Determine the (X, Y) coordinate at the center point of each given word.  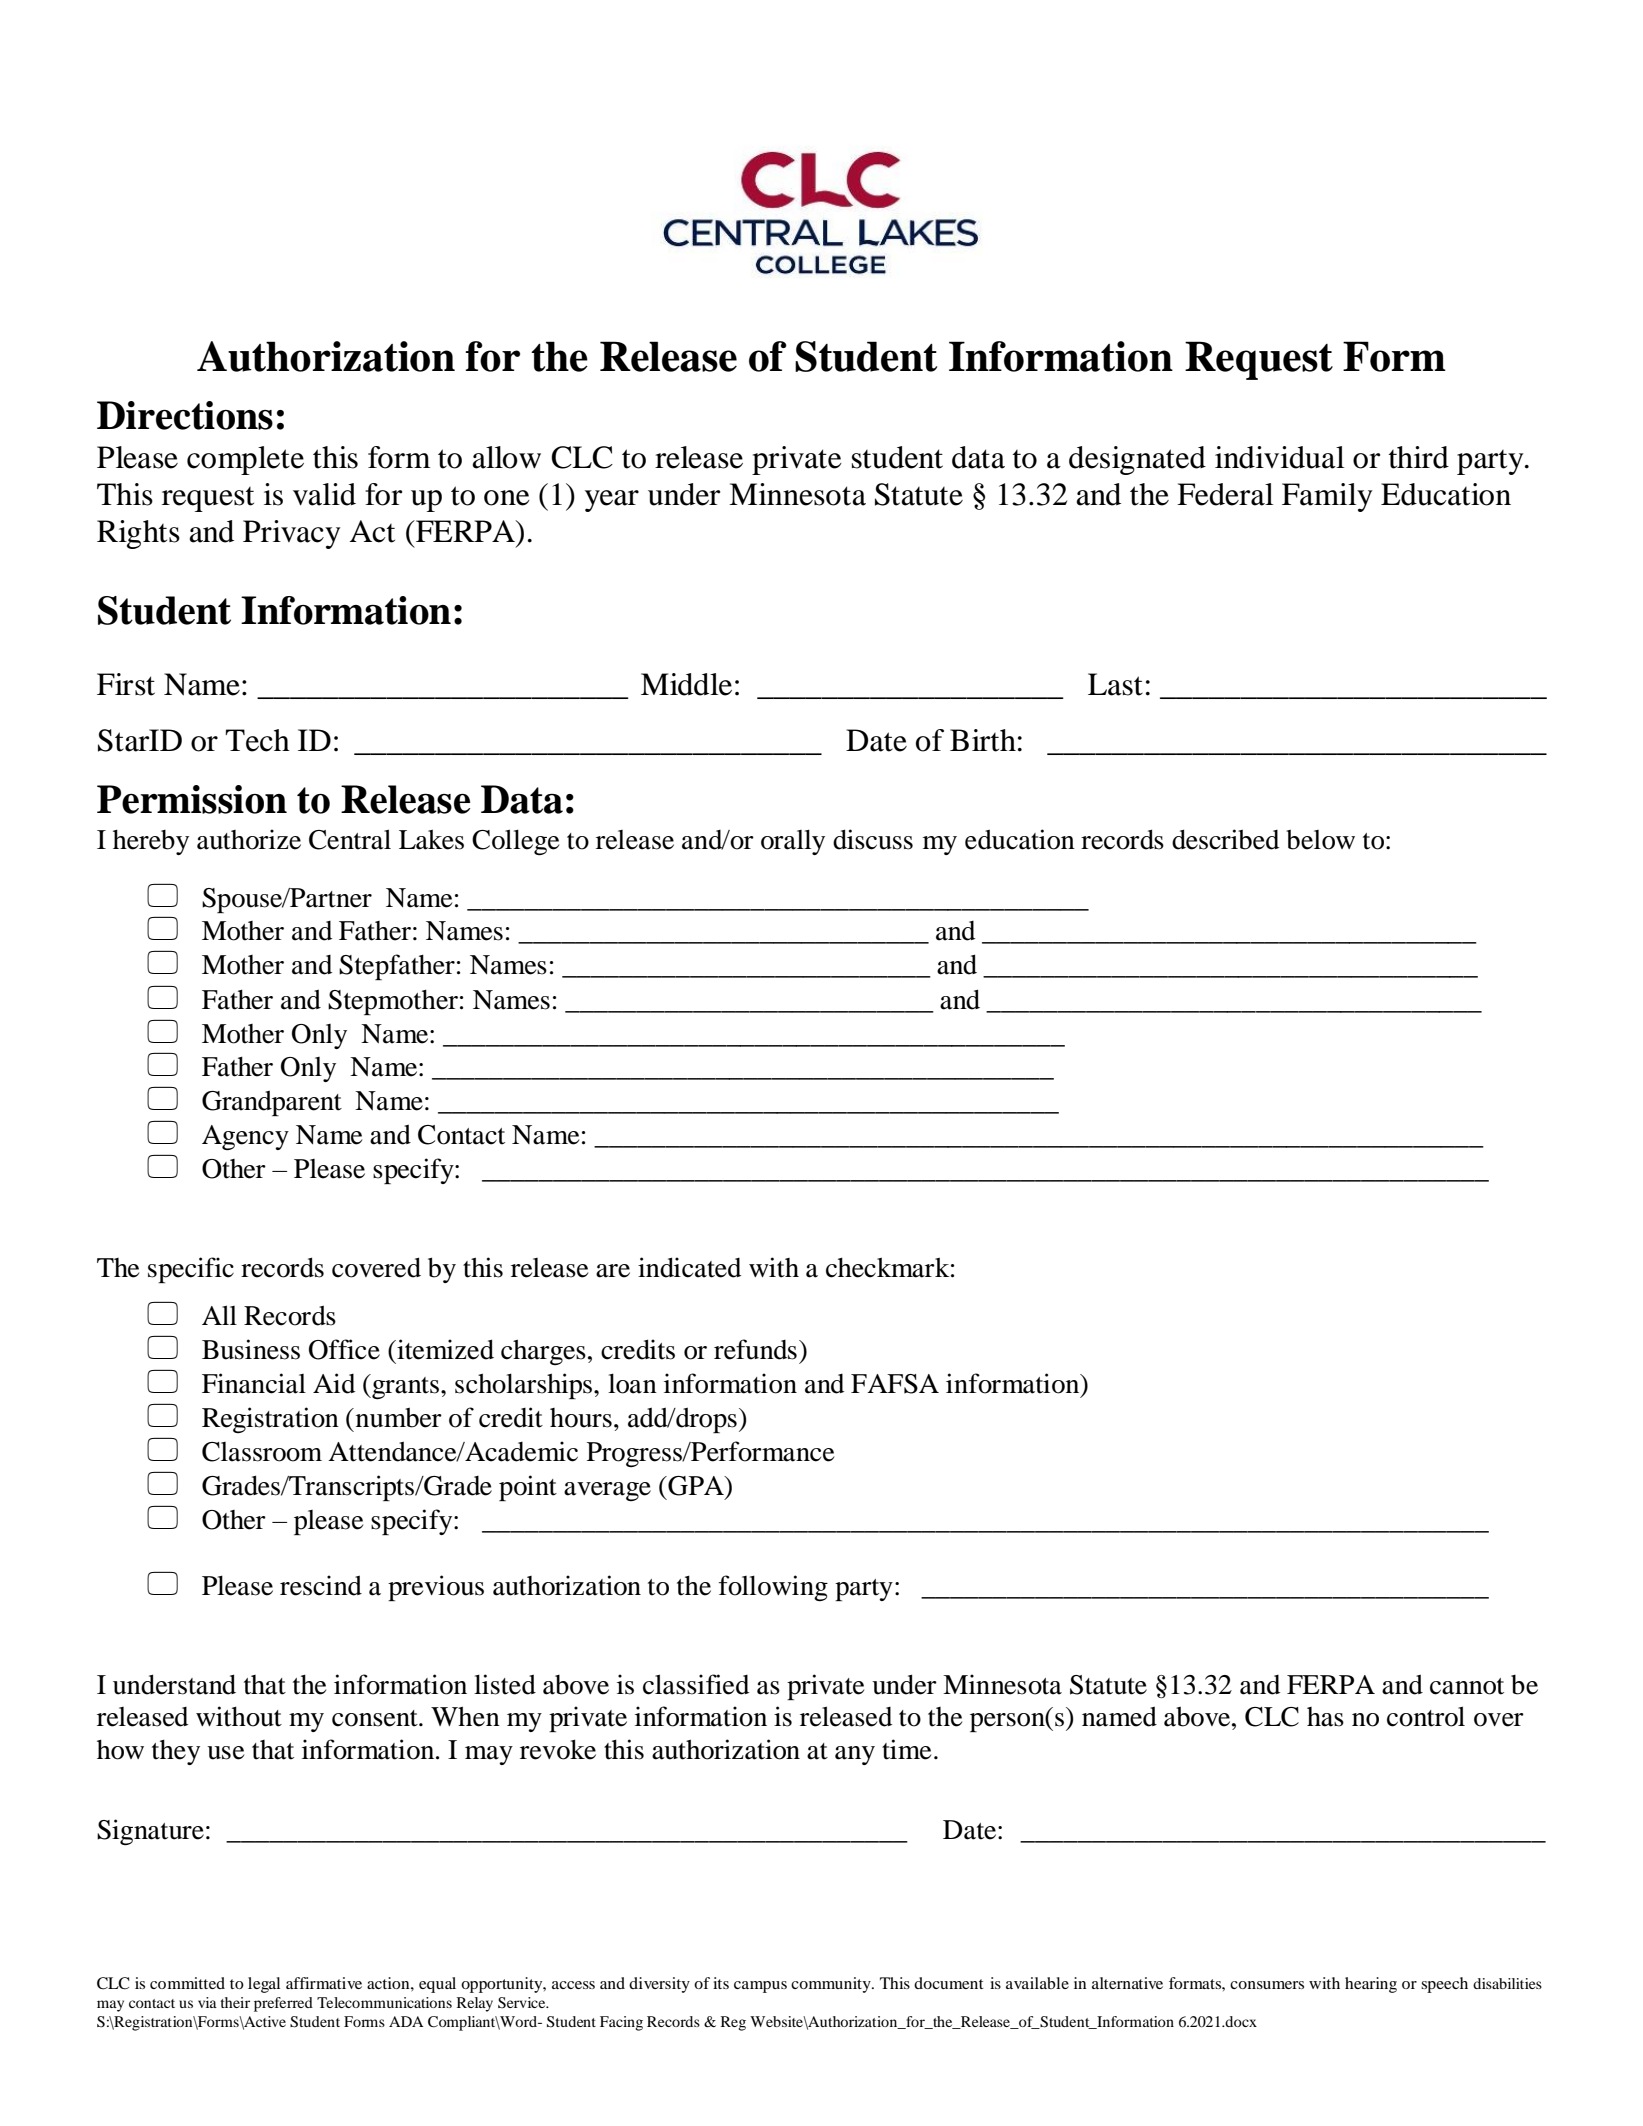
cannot (1467, 1686)
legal (264, 1985)
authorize (249, 839)
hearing (1371, 1985)
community (832, 1985)
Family (1327, 497)
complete (245, 460)
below (1320, 839)
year (612, 501)
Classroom (262, 1452)
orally (793, 842)
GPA (696, 1486)
